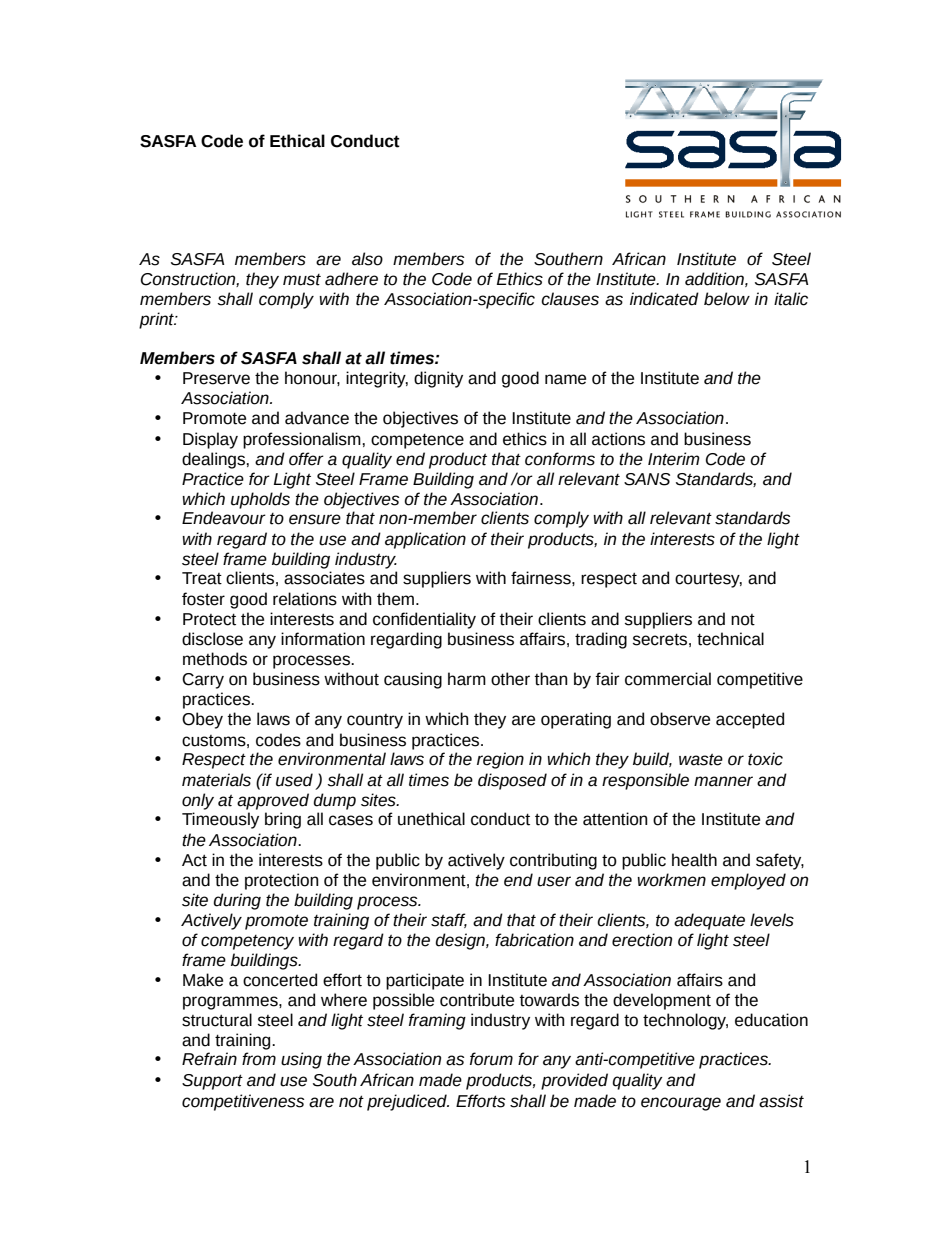 This screenshot has width=952, height=1233. What do you see at coordinates (668, 679) in the screenshot?
I see `commercial` at bounding box center [668, 679].
